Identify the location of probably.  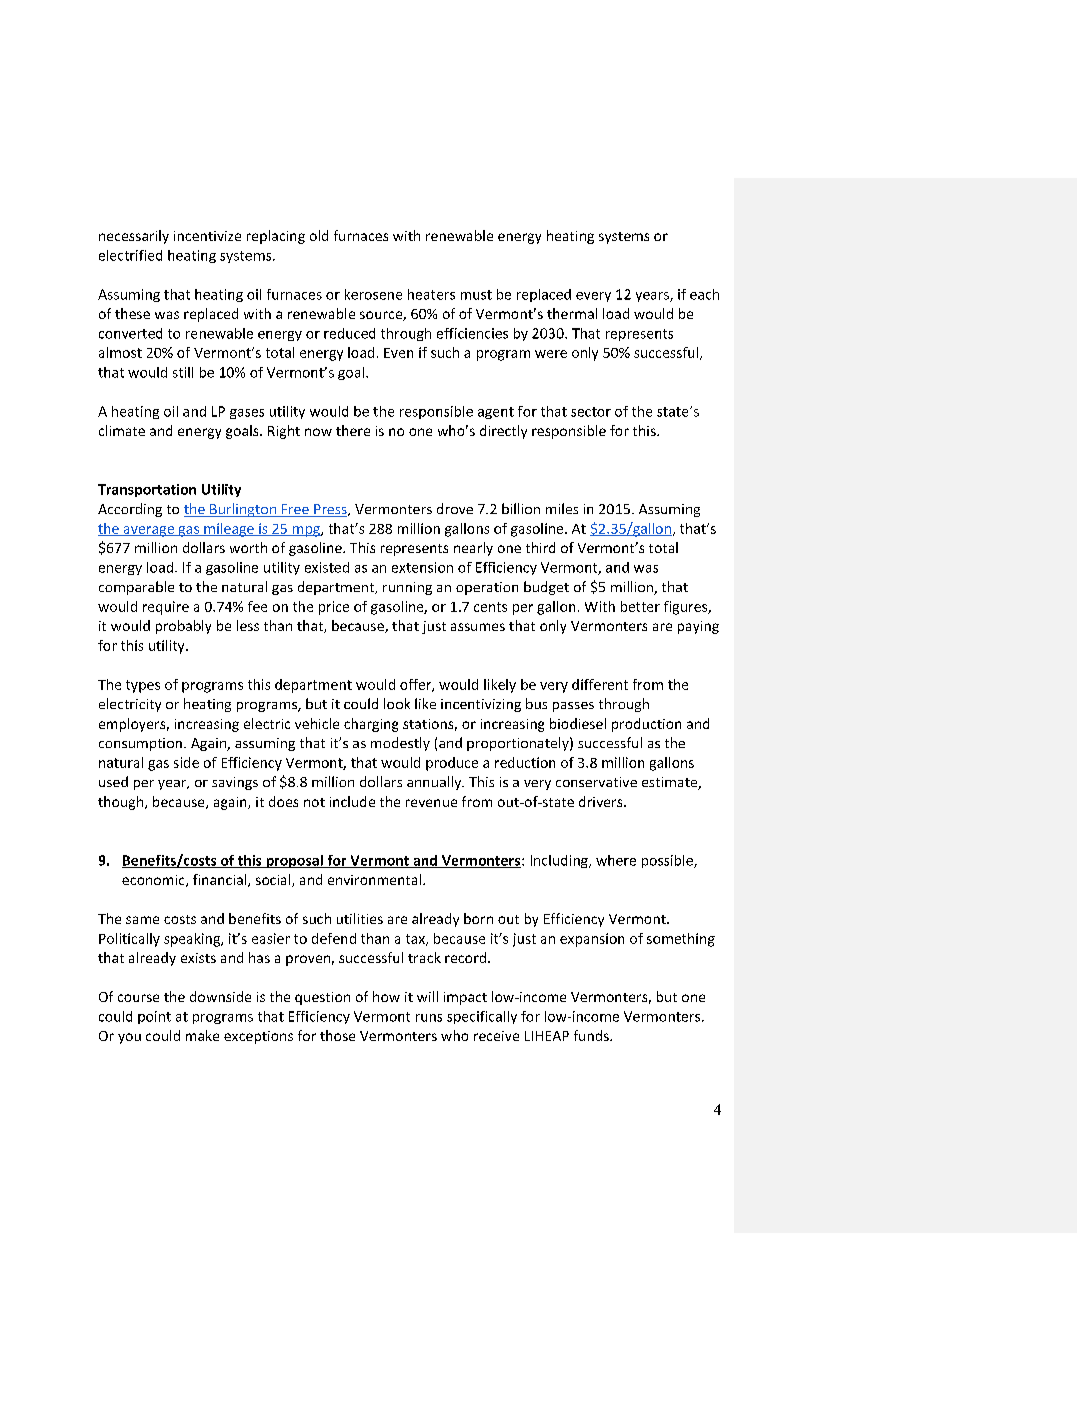
(183, 627).
